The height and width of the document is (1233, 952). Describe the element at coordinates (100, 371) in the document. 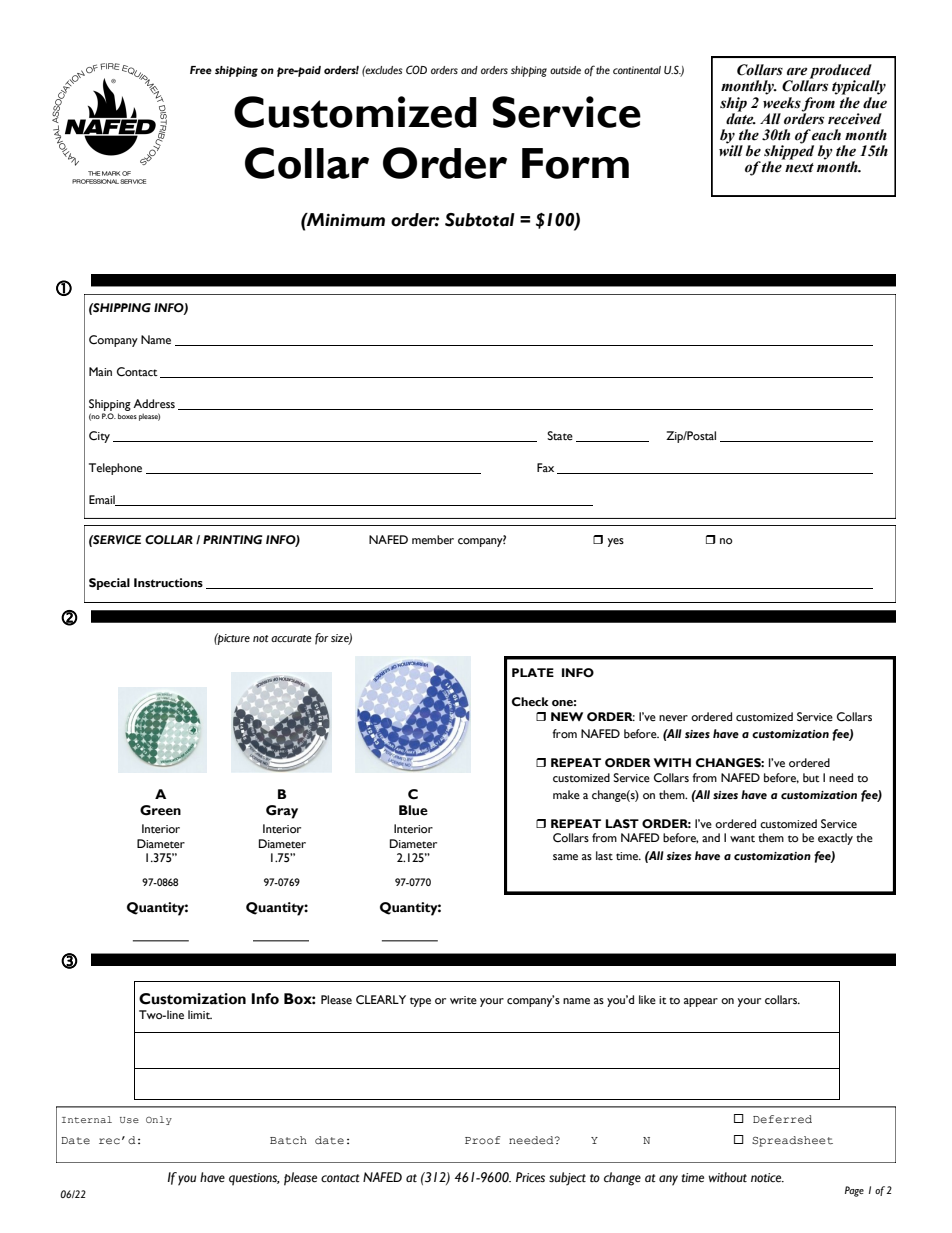

I see `Main` at that location.
